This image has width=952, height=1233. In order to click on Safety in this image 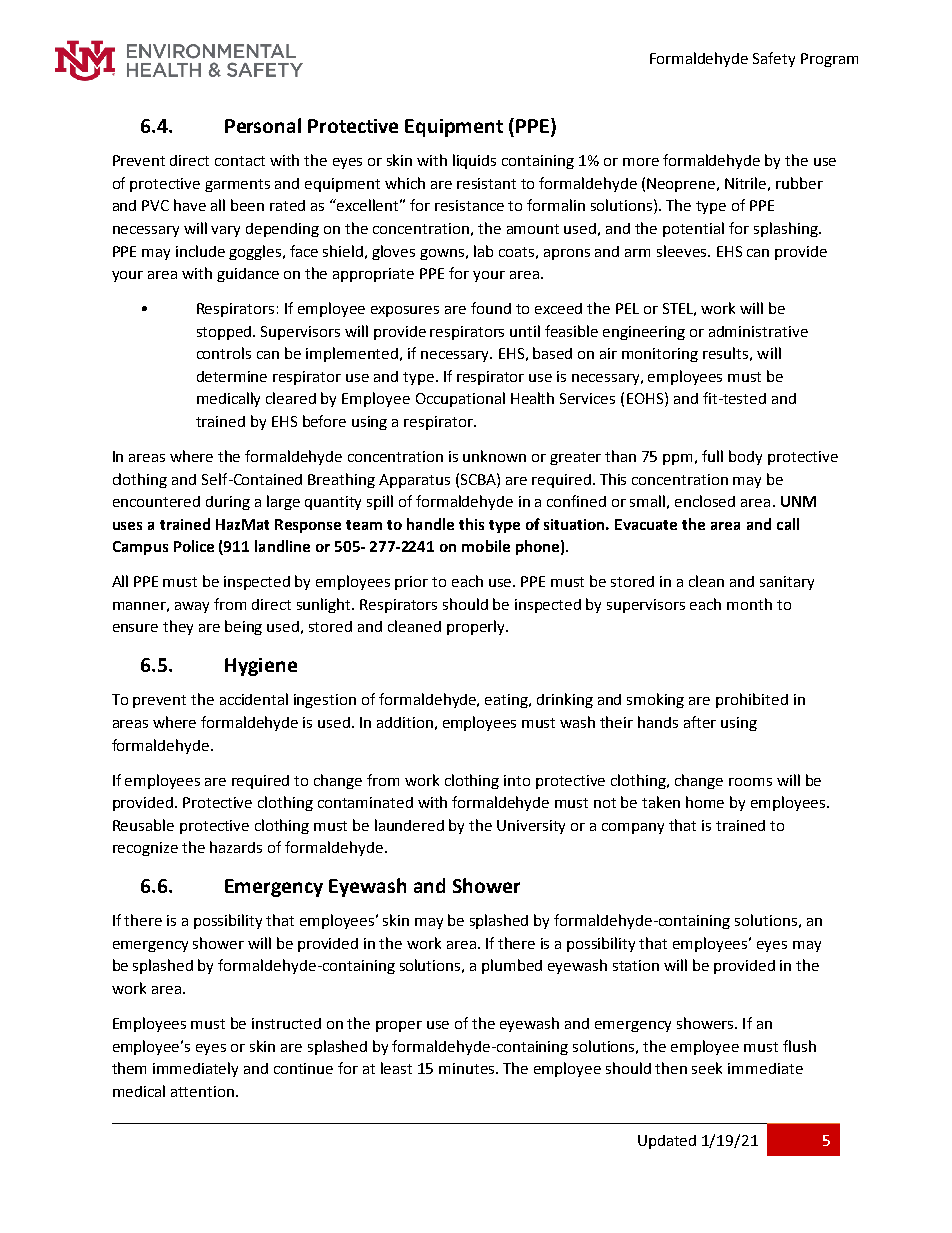, I will do `click(774, 59)`.
